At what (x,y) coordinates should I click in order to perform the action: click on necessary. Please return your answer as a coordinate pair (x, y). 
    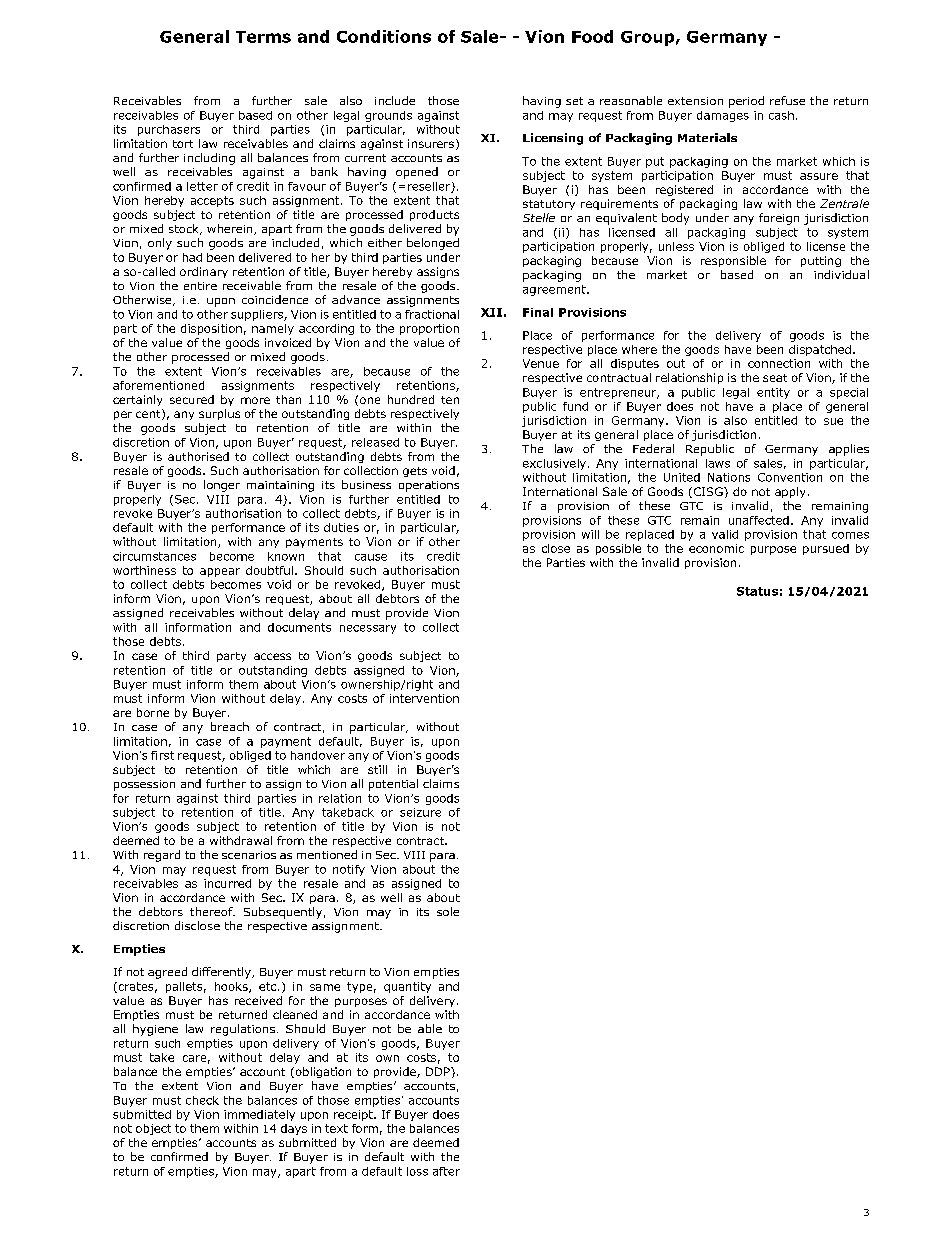
    Looking at the image, I should click on (368, 629).
